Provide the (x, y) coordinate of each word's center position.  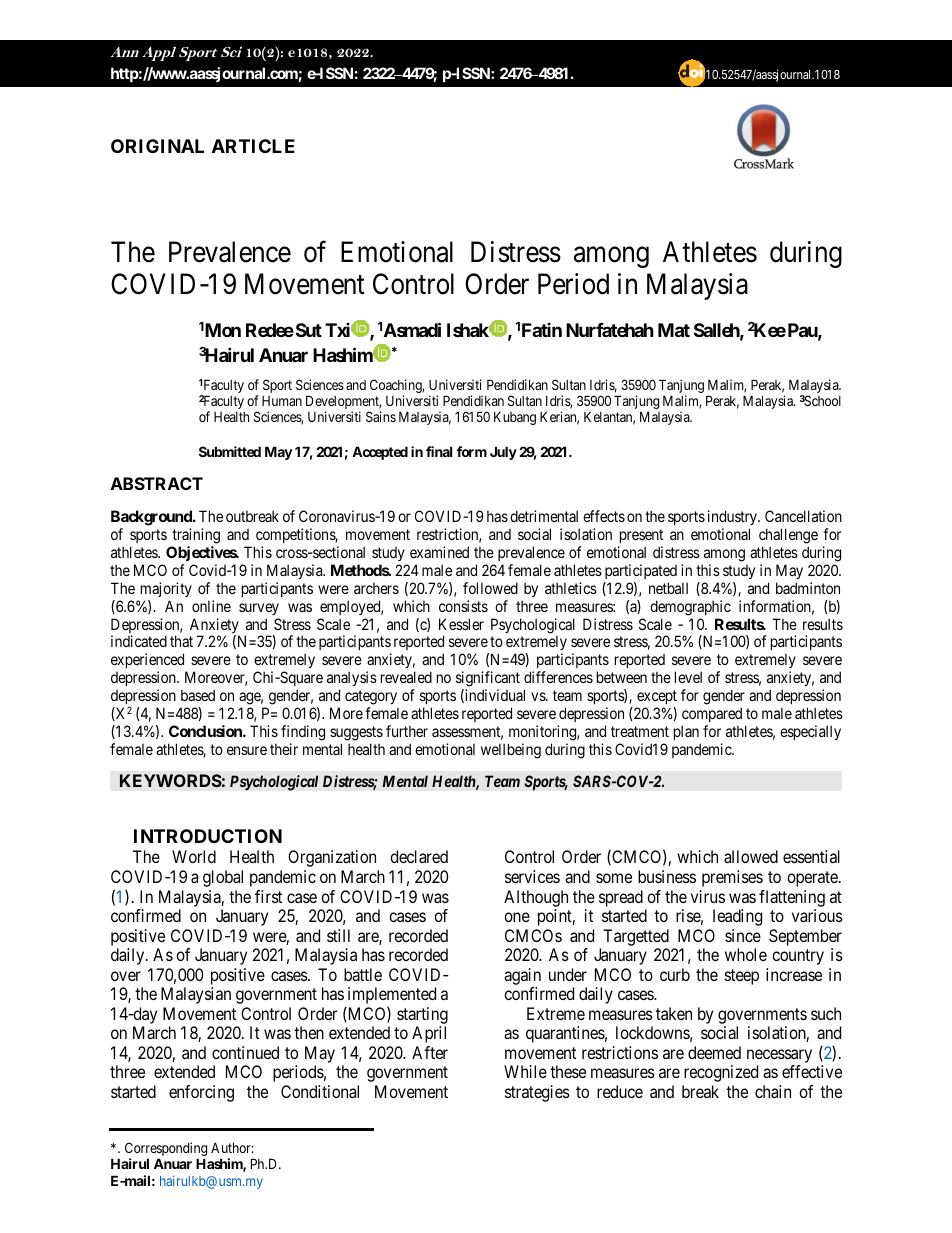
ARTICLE (253, 146)
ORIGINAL (157, 146)
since (743, 935)
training (196, 536)
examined (439, 552)
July (503, 453)
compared (712, 714)
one (517, 917)
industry (733, 517)
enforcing (201, 1093)
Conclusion (206, 731)
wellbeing (511, 751)
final (439, 451)
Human (282, 401)
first (268, 896)
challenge (788, 536)
